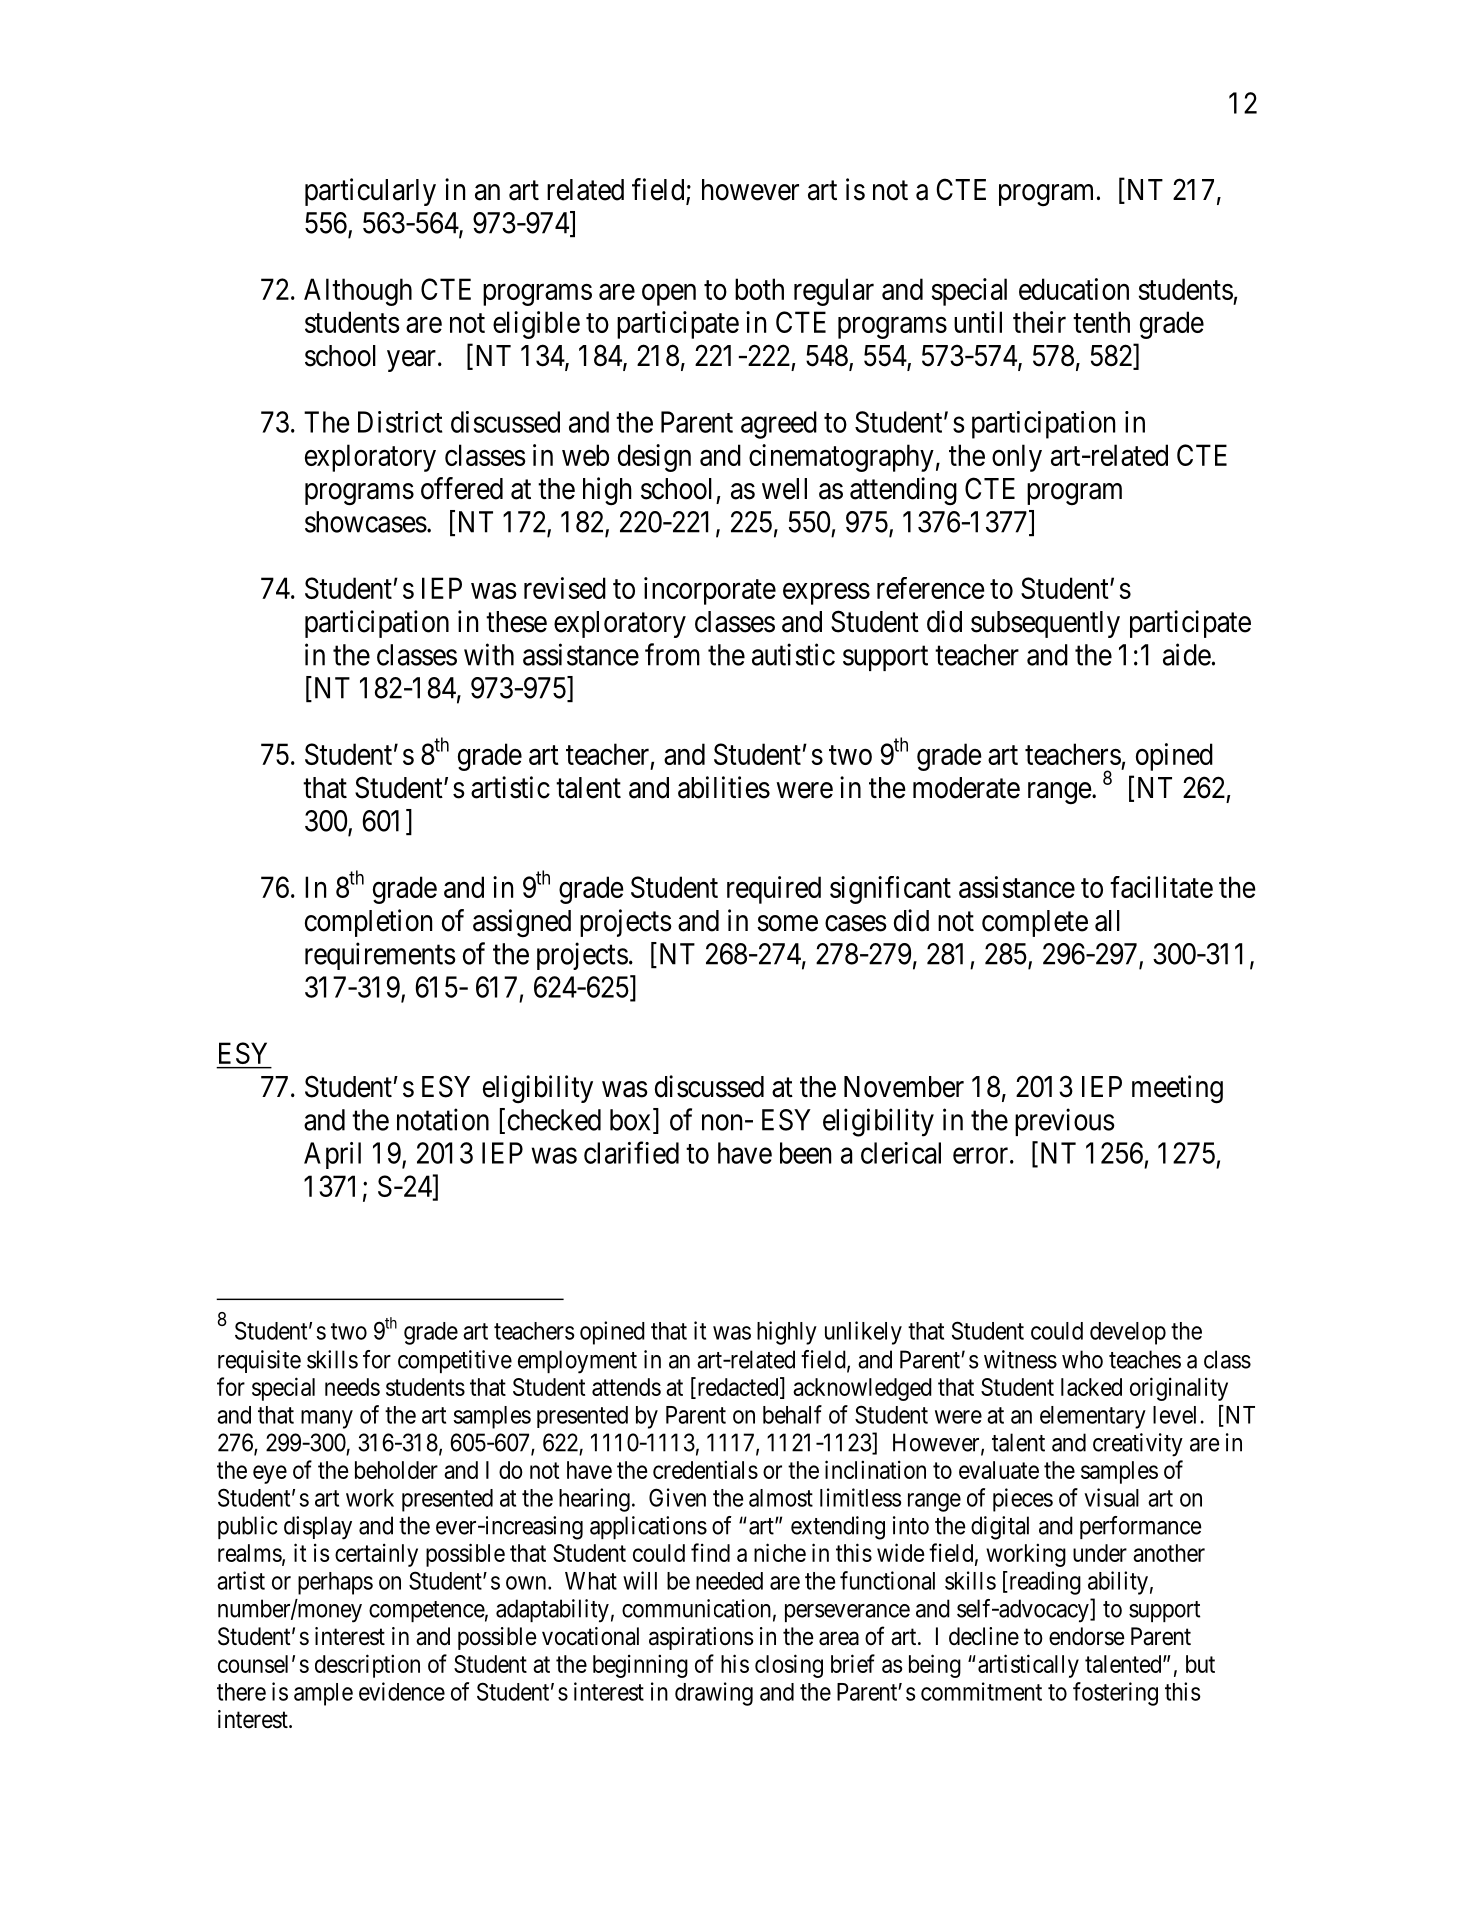 This screenshot has width=1474, height=1907. Describe the element at coordinates (1017, 458) in the screenshot. I see `only` at that location.
